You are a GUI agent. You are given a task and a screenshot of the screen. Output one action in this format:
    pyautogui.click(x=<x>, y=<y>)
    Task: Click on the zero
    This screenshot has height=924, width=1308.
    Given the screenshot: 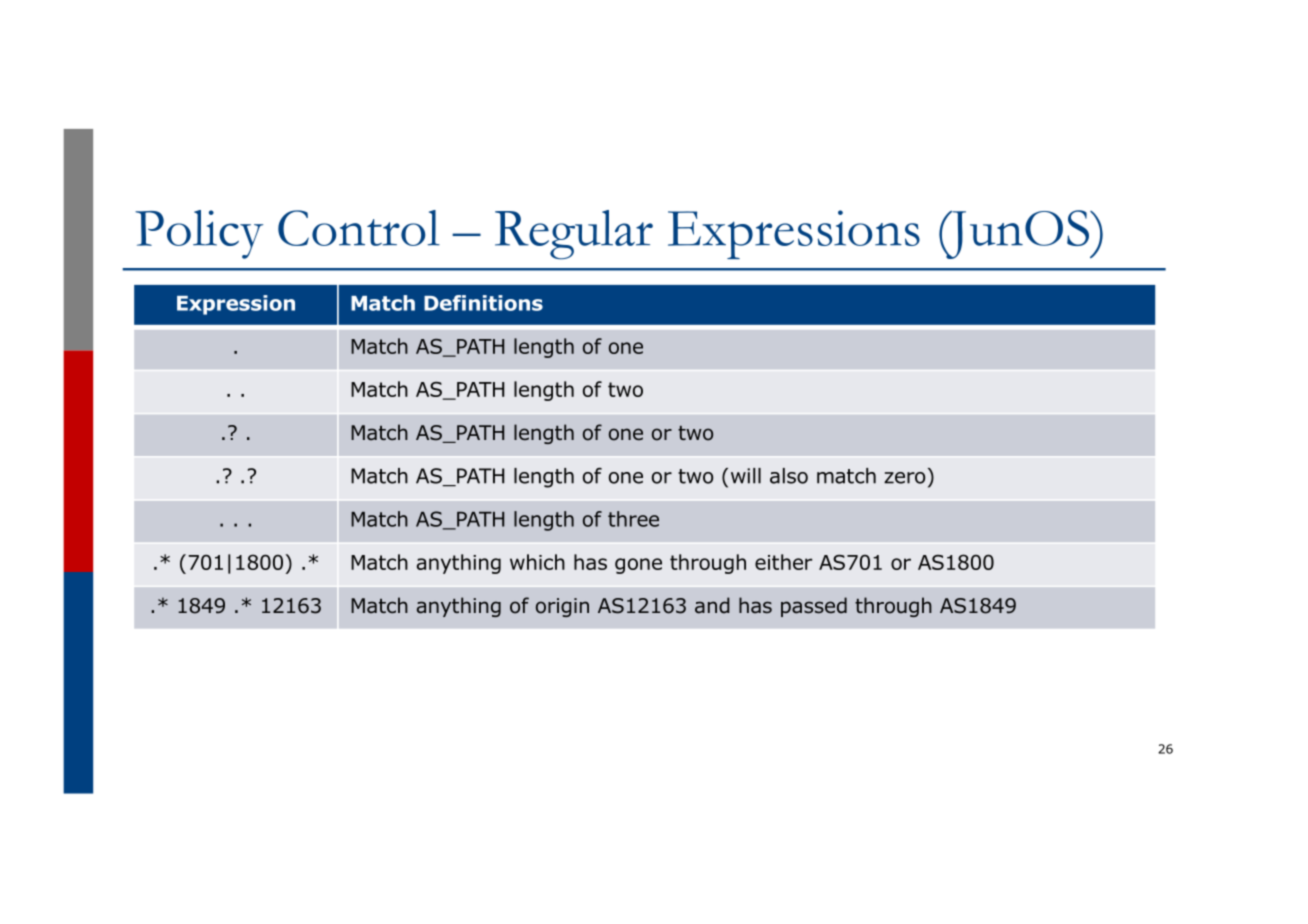 What is the action you would take?
    pyautogui.click(x=904, y=478)
